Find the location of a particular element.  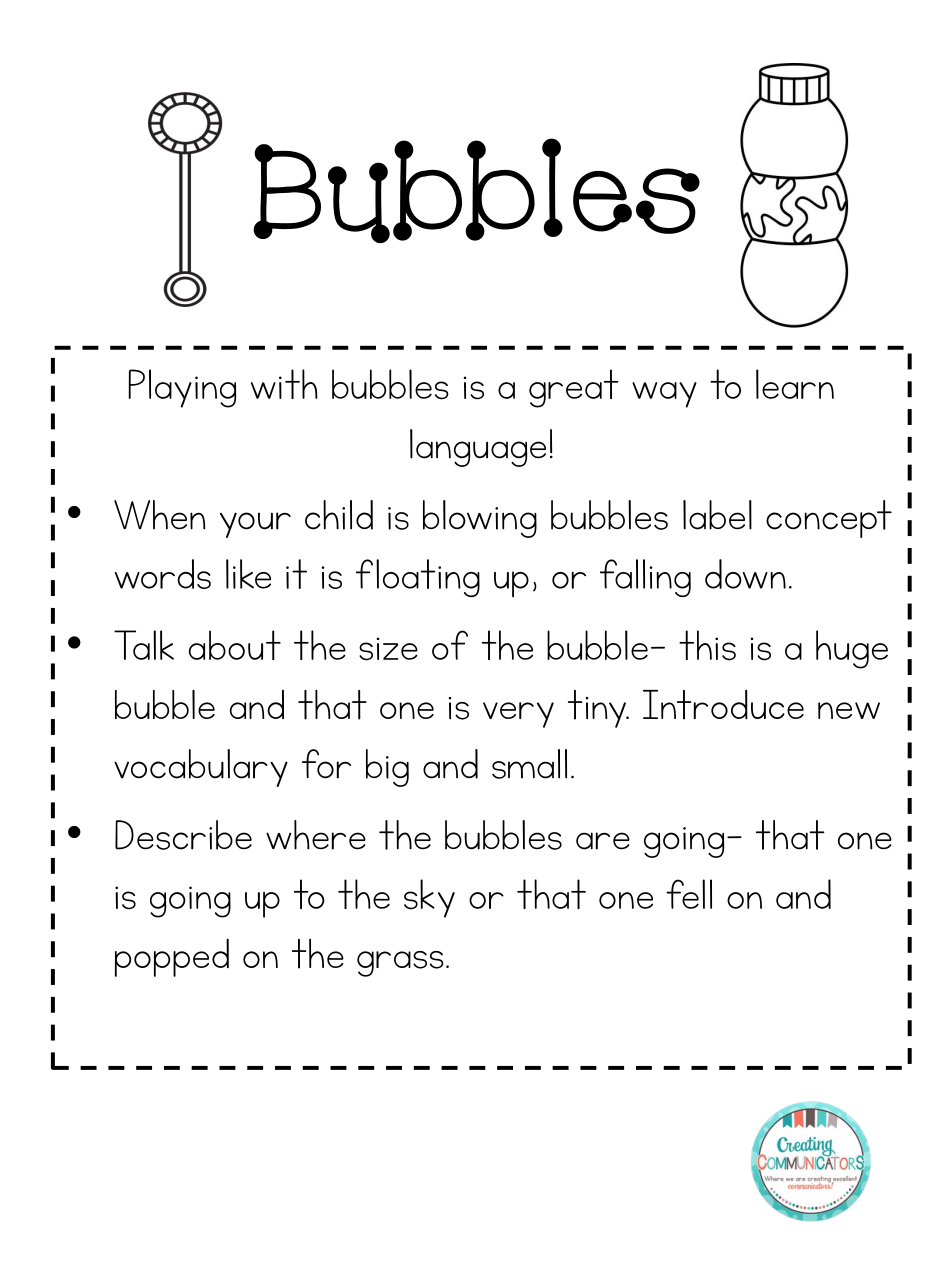

Describe is located at coordinates (183, 835).
